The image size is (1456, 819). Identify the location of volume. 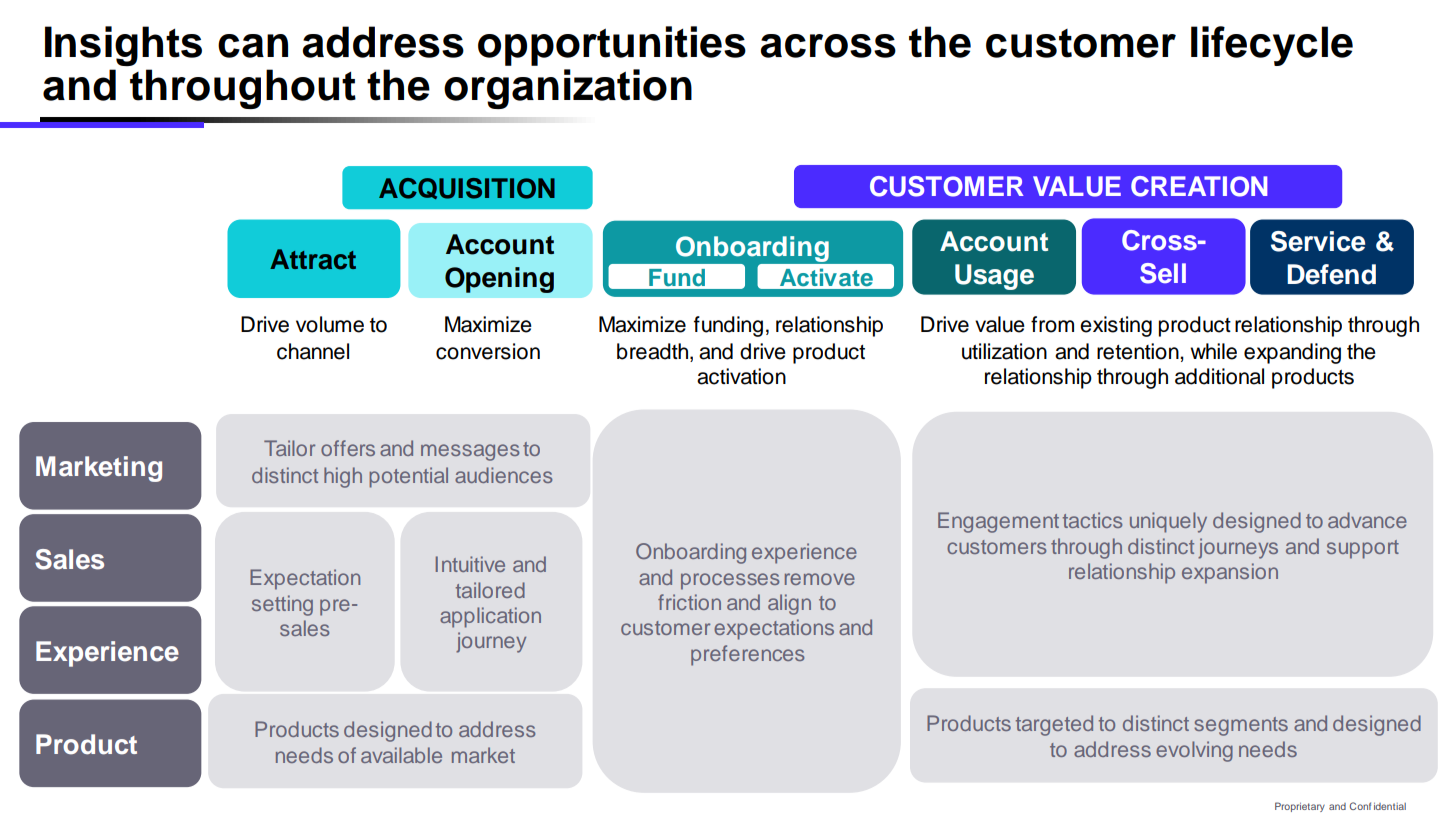
(330, 324).
